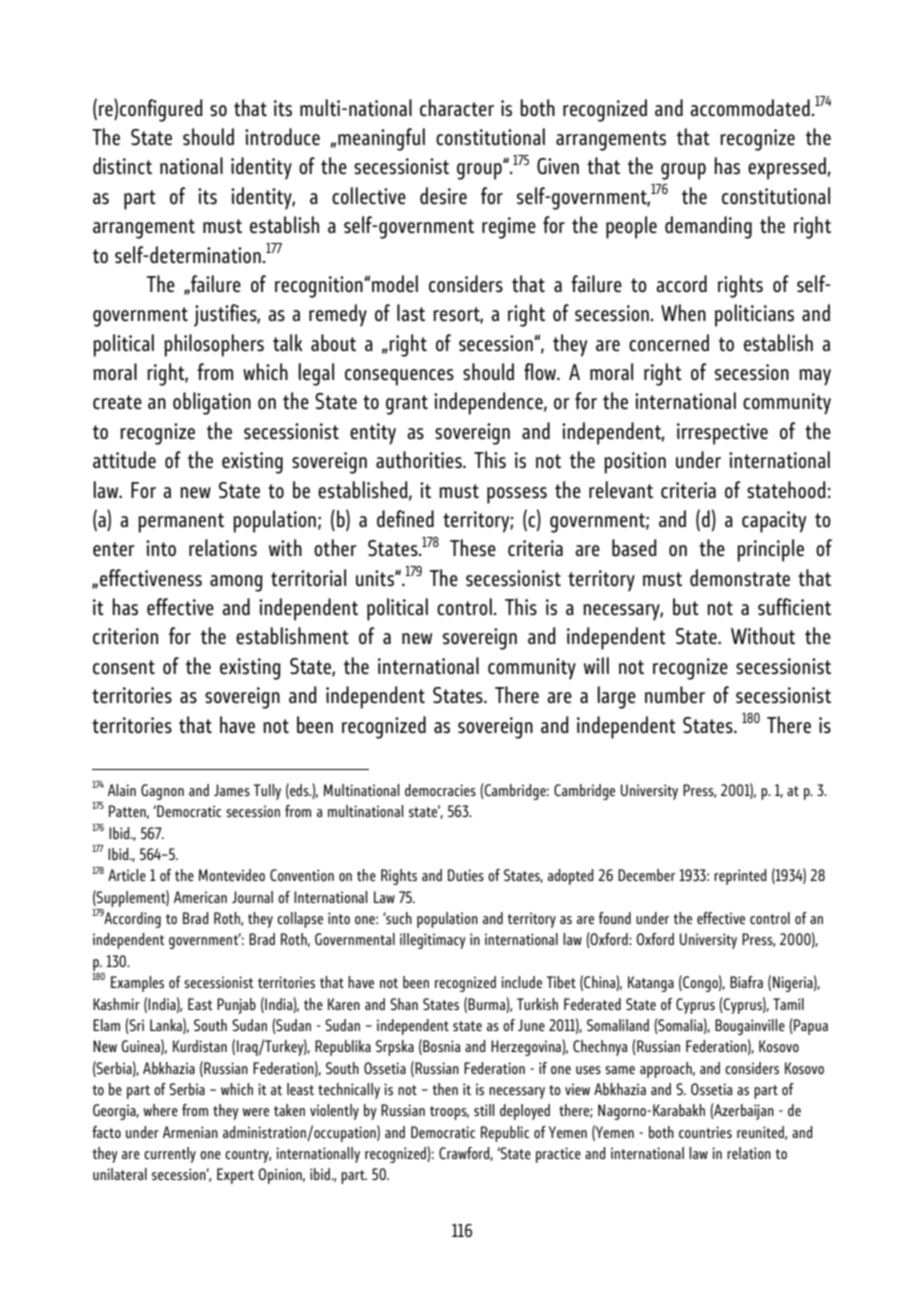  I want to click on last, so click(411, 313).
